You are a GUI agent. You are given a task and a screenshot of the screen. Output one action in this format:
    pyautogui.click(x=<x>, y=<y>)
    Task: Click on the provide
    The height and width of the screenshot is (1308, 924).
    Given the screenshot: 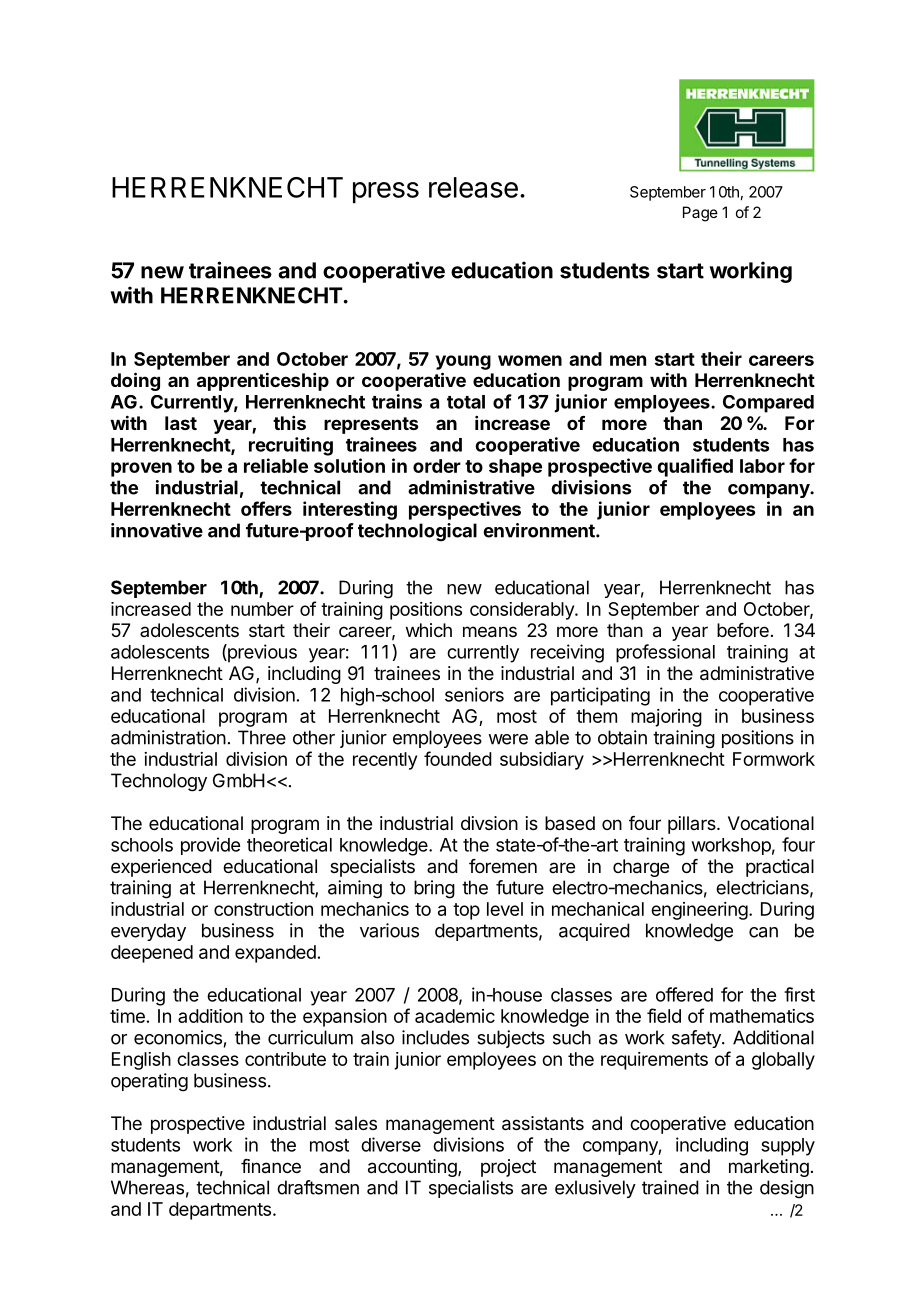 What is the action you would take?
    pyautogui.click(x=210, y=846)
